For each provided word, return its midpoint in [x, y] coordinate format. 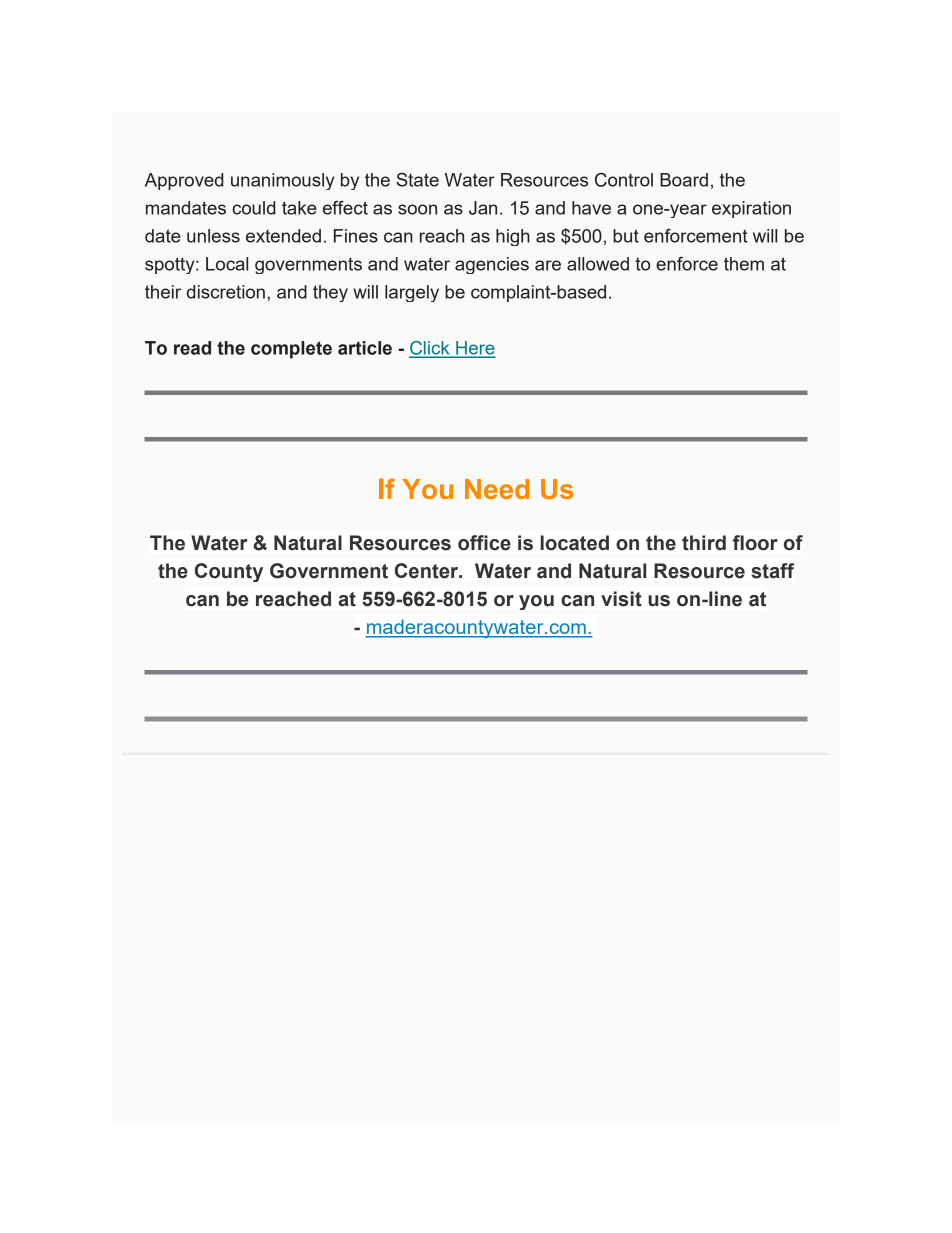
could [253, 208]
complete [291, 350]
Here [474, 349]
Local [227, 264]
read [192, 348]
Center [428, 571]
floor [755, 543]
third [704, 543]
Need [497, 489]
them [744, 264]
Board [684, 180]
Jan [483, 208]
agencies [492, 265]
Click [430, 349]
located [574, 543]
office [484, 543]
